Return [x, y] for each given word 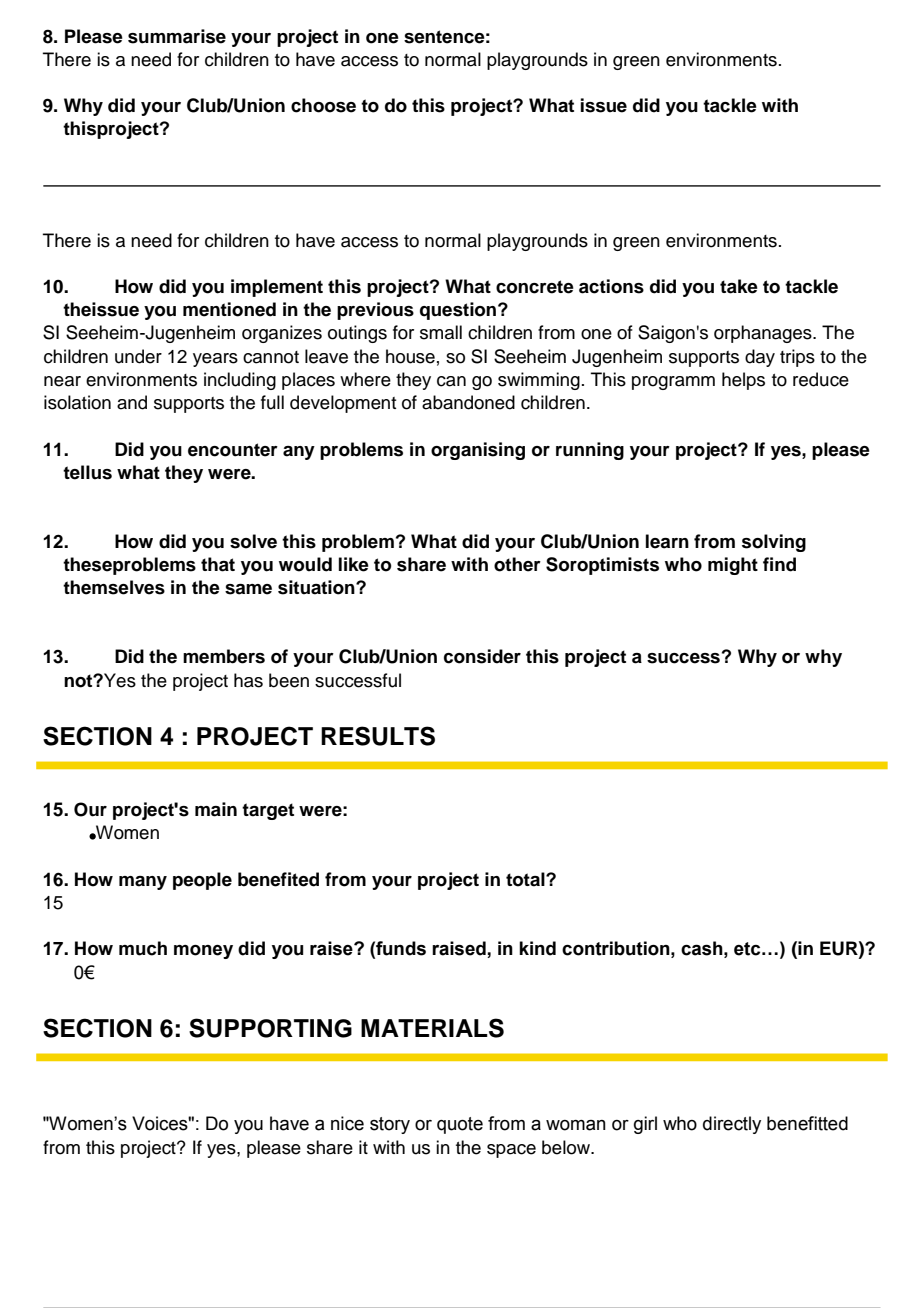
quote [460, 1125]
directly [732, 1125]
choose [323, 105]
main [216, 809]
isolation [77, 402]
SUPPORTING [270, 1028]
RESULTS [378, 736]
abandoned [468, 402]
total [526, 879]
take [739, 286]
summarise [177, 36]
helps [743, 381]
